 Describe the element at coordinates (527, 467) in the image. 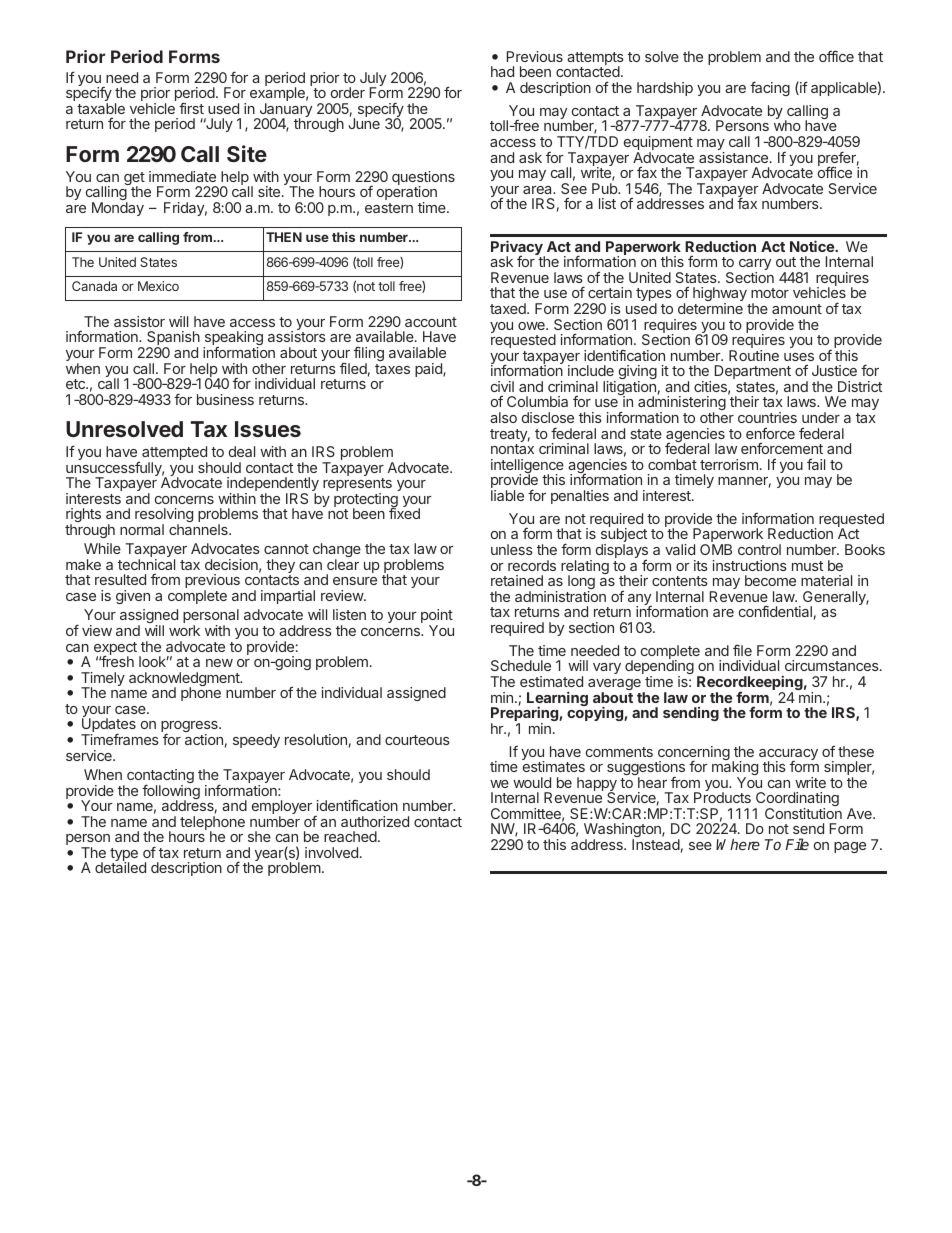

I see `intelligence` at that location.
